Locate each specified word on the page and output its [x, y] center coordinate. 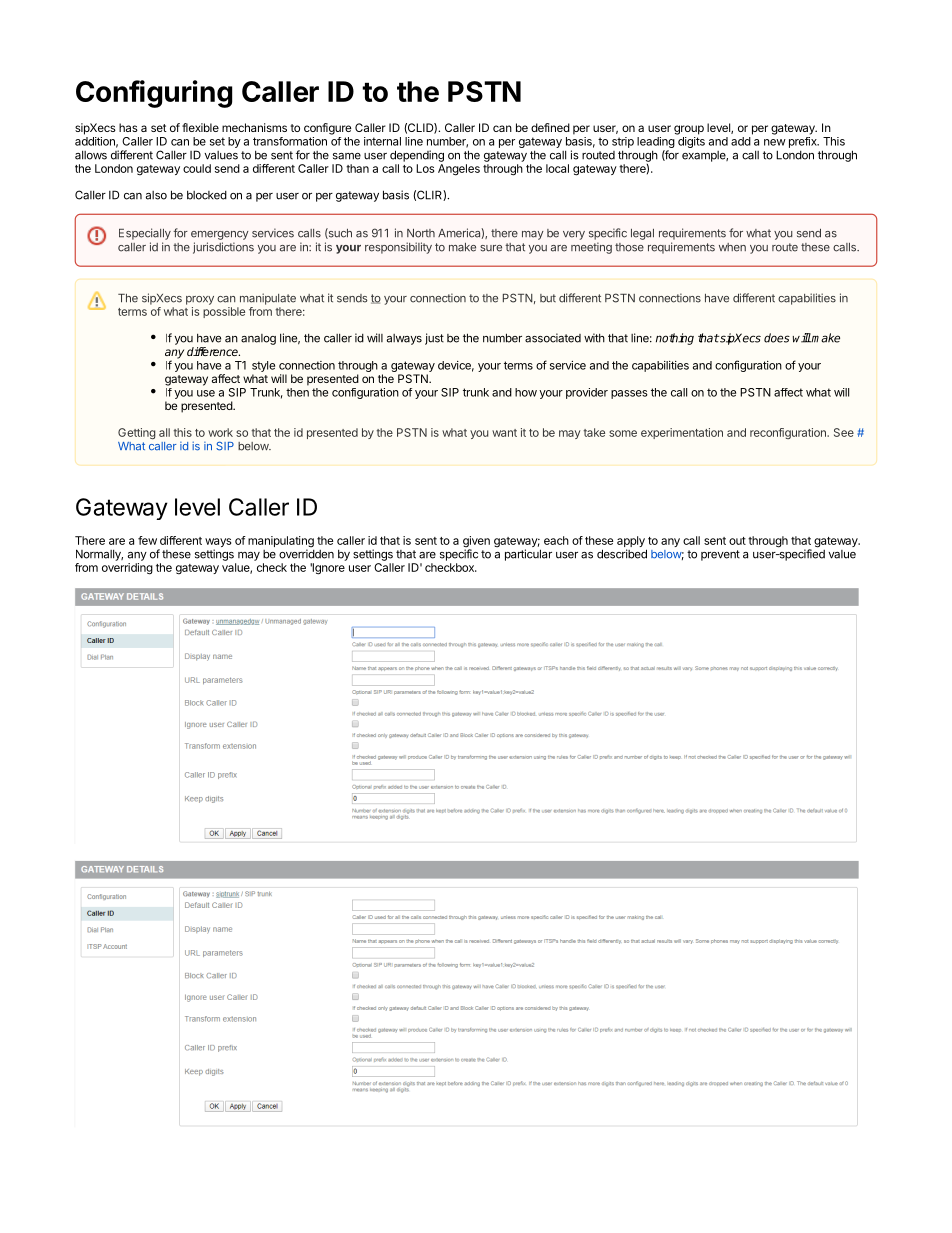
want [504, 433]
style [263, 366]
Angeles [459, 170]
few [147, 540]
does [777, 338]
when [732, 247]
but [548, 298]
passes [629, 394]
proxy [200, 300]
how [526, 392]
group [689, 130]
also [156, 195]
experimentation [682, 433]
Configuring [154, 94]
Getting [137, 433]
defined [550, 127]
